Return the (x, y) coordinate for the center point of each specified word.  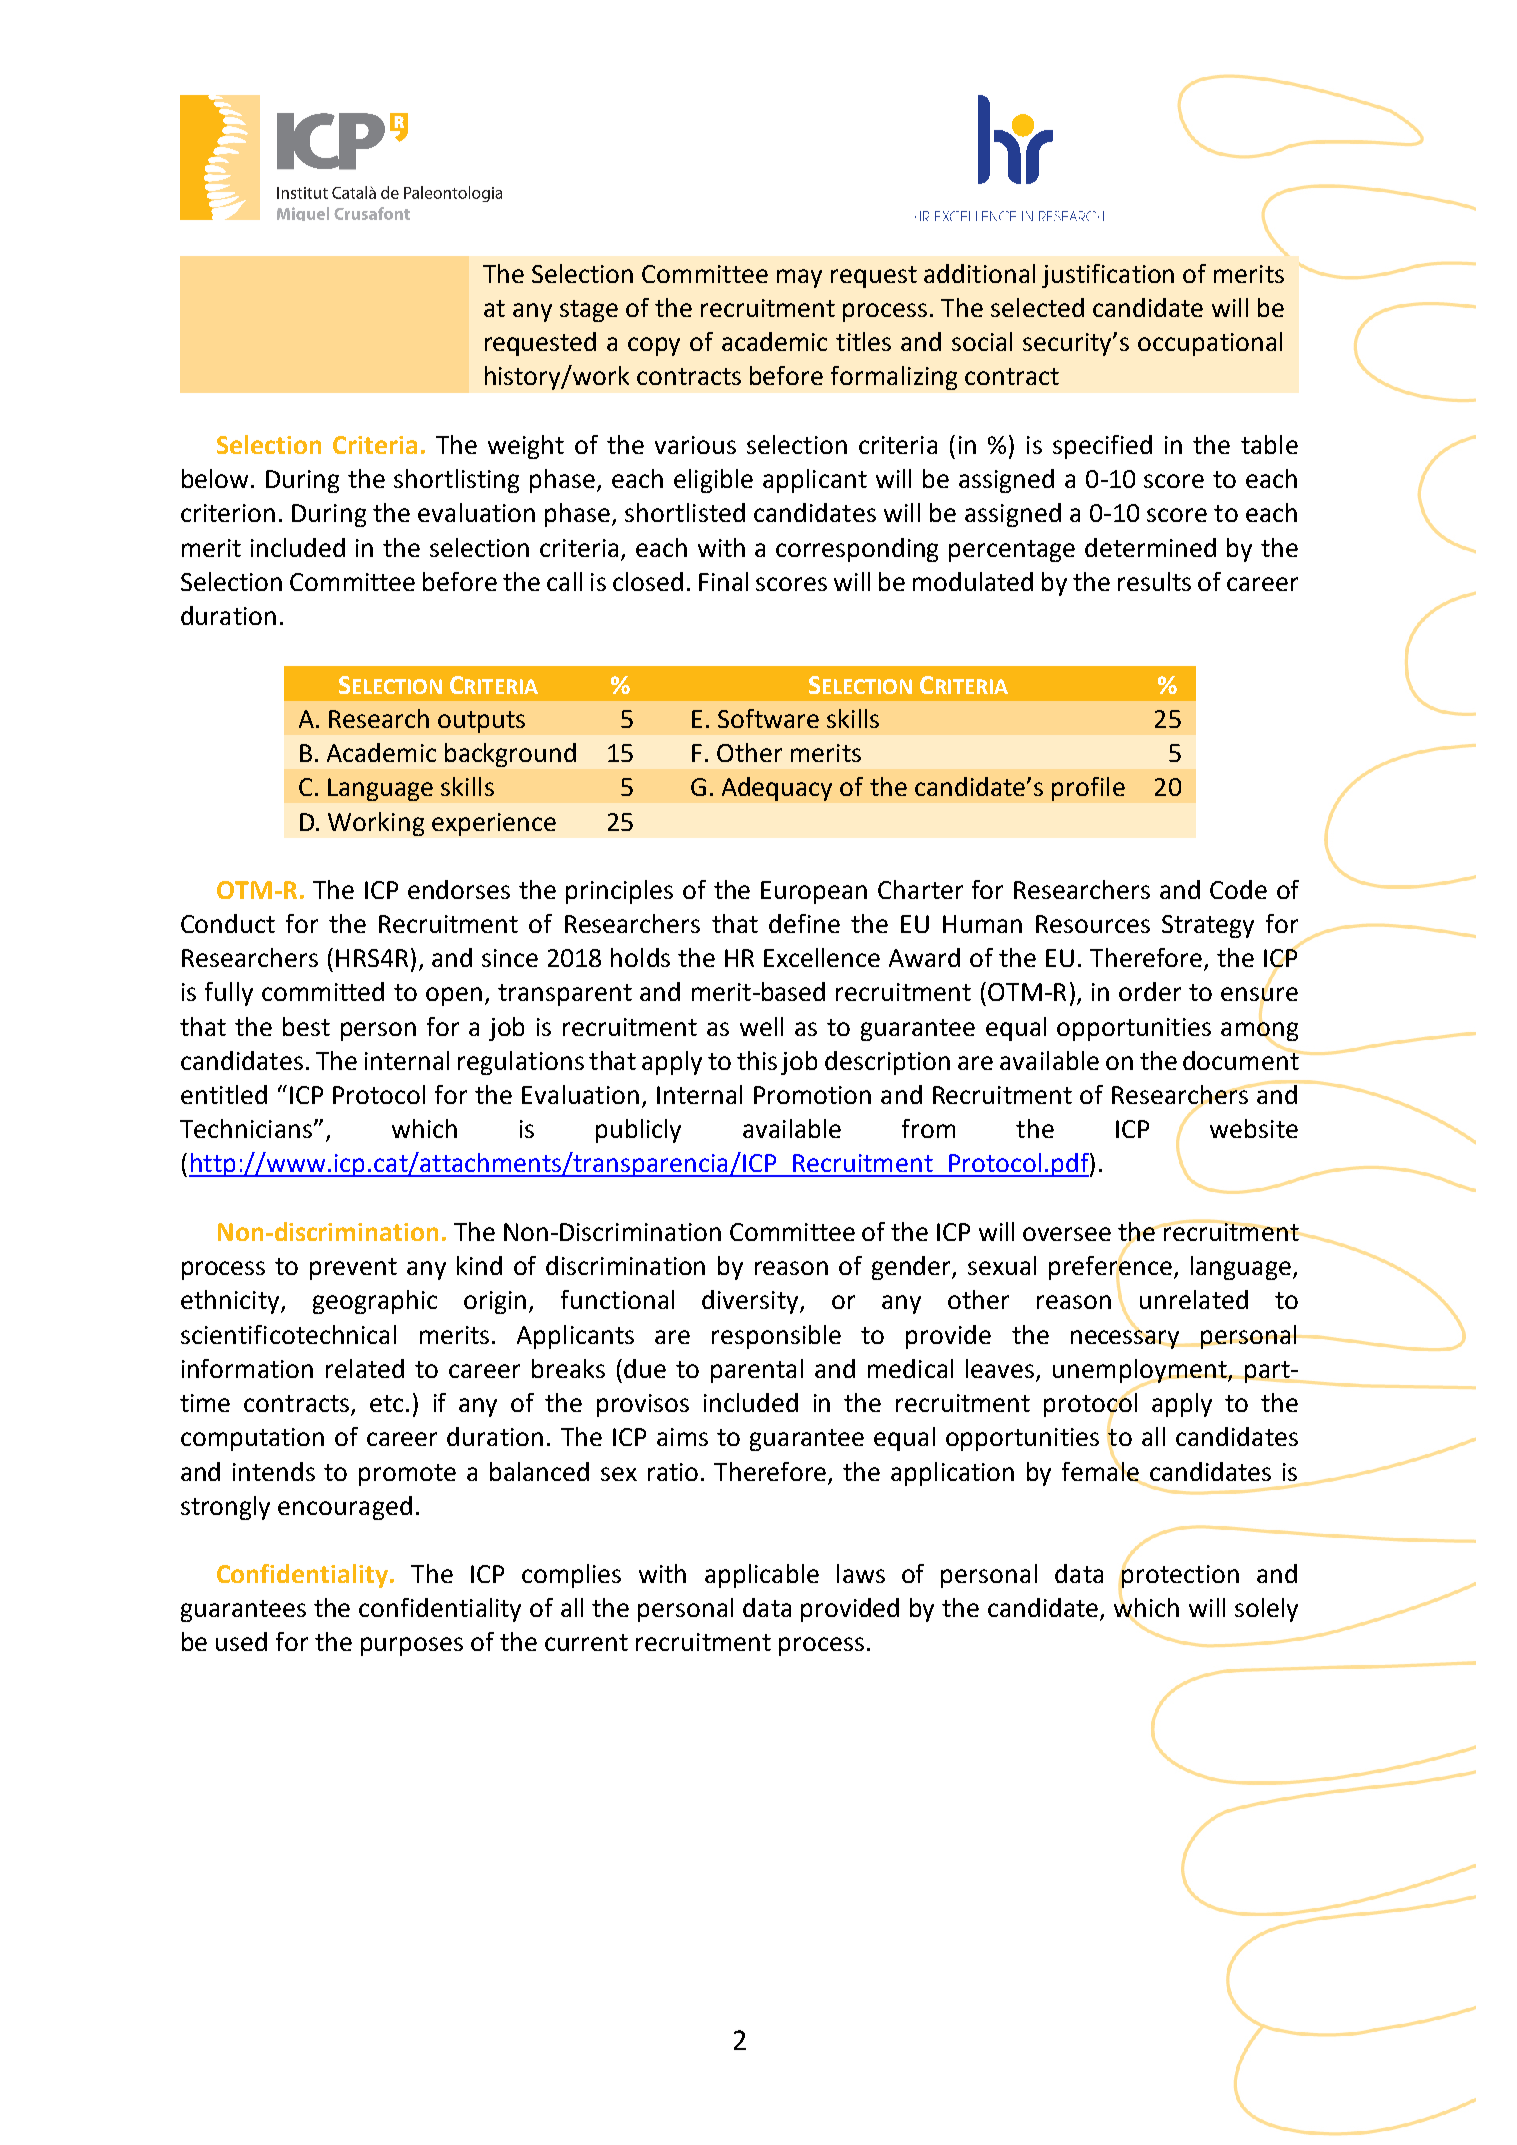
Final (723, 581)
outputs (481, 722)
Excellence (822, 957)
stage (589, 311)
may (799, 278)
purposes (412, 1646)
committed (323, 991)
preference (1110, 1268)
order (1150, 991)
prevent (353, 1269)
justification (1108, 276)
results (1154, 581)
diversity (751, 1302)
